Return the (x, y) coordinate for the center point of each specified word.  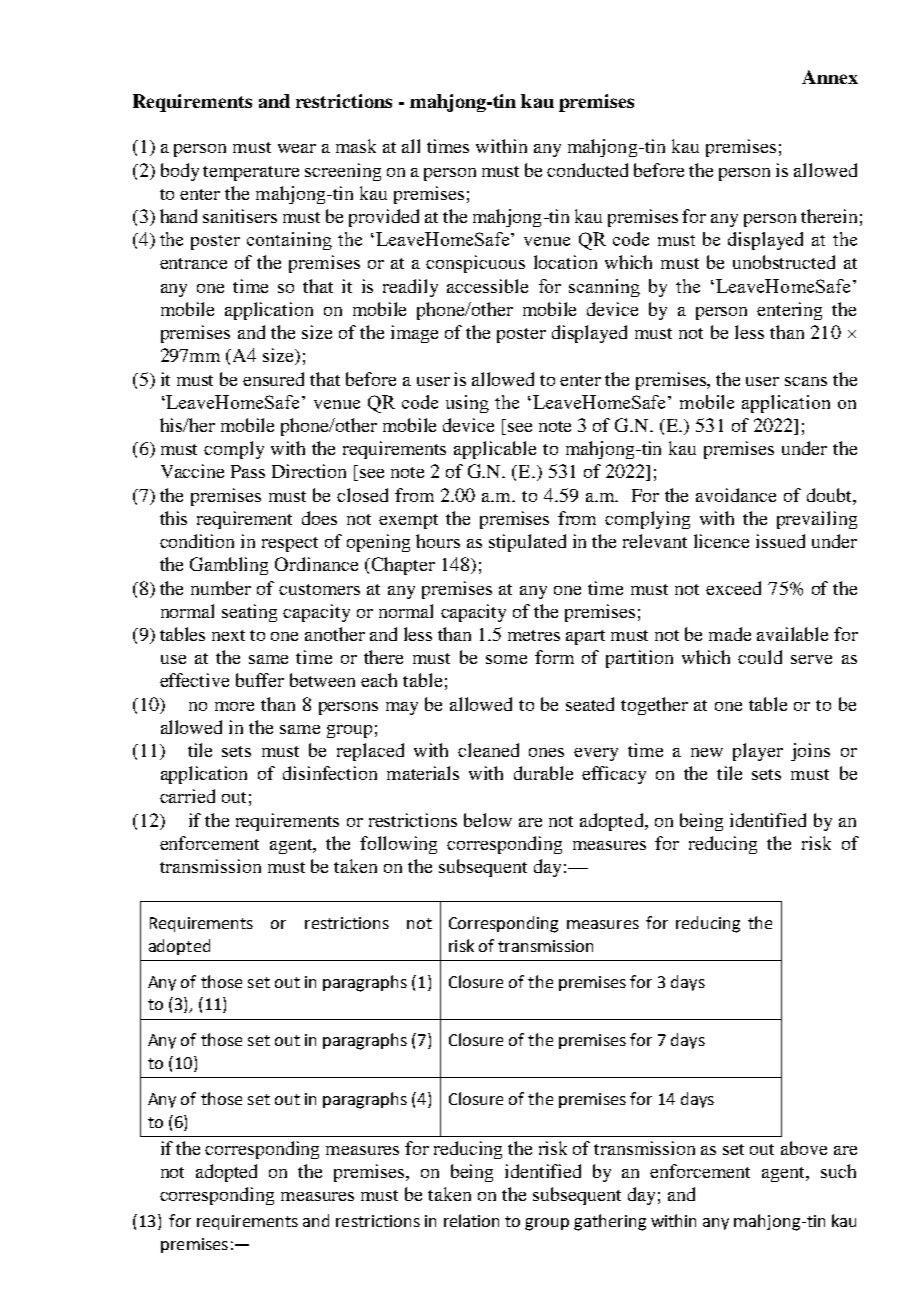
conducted (587, 170)
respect (290, 544)
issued (780, 541)
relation (471, 1220)
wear (297, 148)
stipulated (527, 543)
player (758, 752)
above (804, 1148)
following (398, 845)
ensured (273, 379)
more (234, 706)
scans (806, 381)
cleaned (488, 750)
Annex (830, 77)
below (488, 820)
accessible (487, 286)
